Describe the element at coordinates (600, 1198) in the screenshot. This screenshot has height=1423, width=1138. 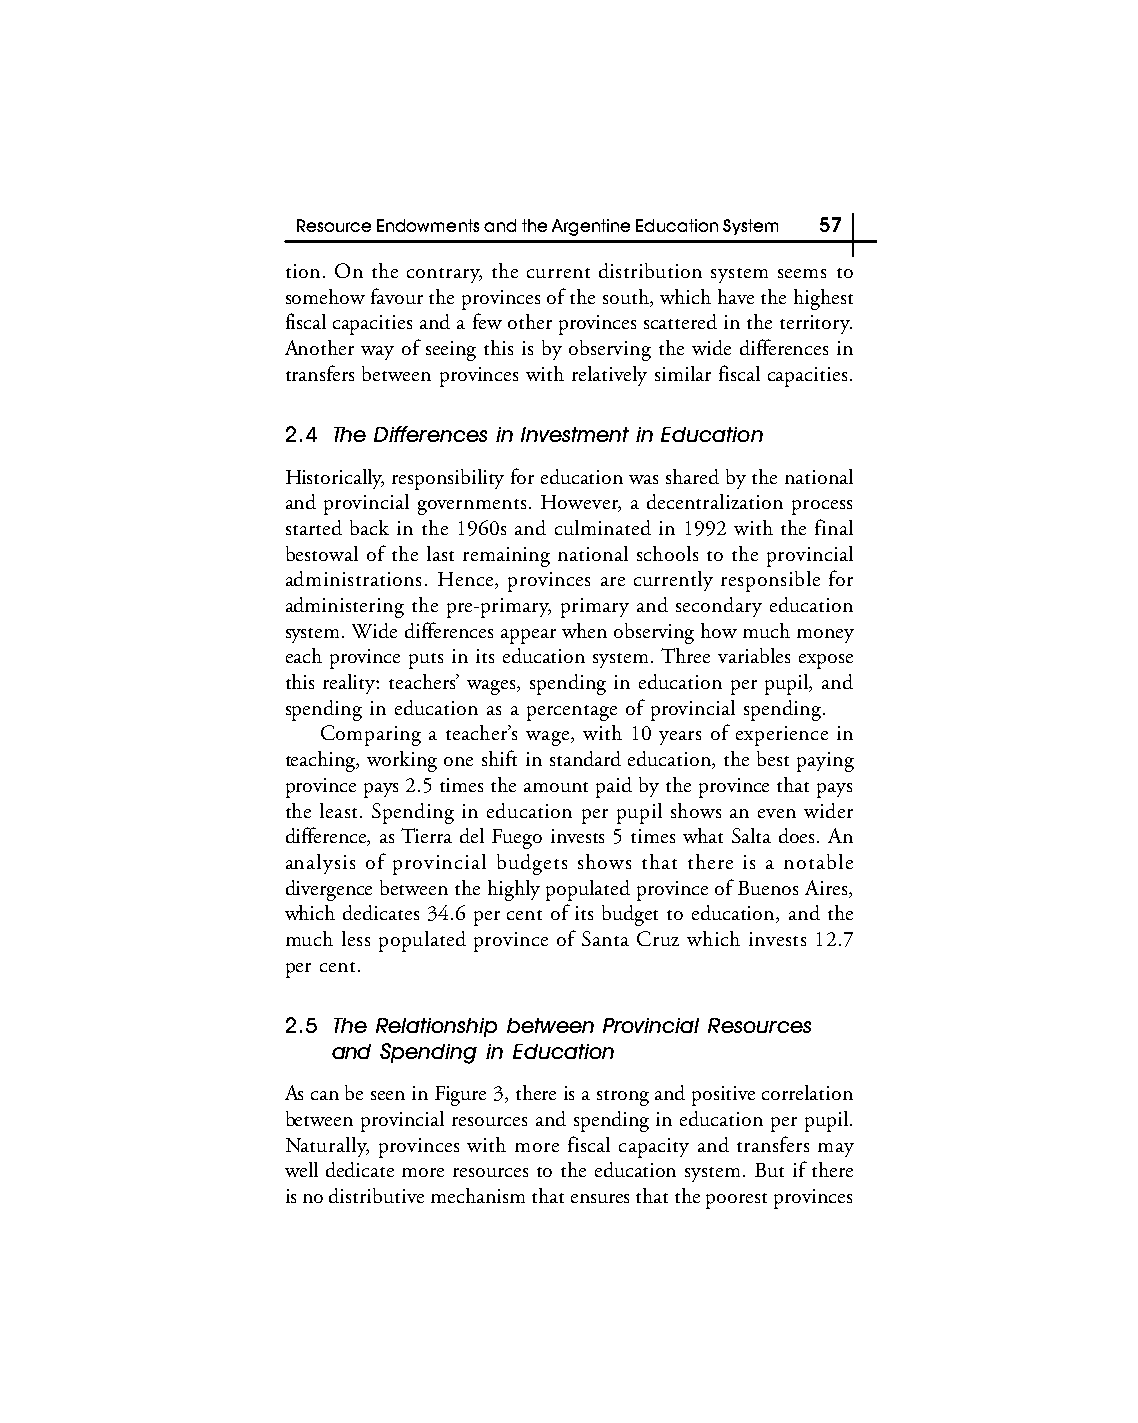
I see `ensures` at that location.
